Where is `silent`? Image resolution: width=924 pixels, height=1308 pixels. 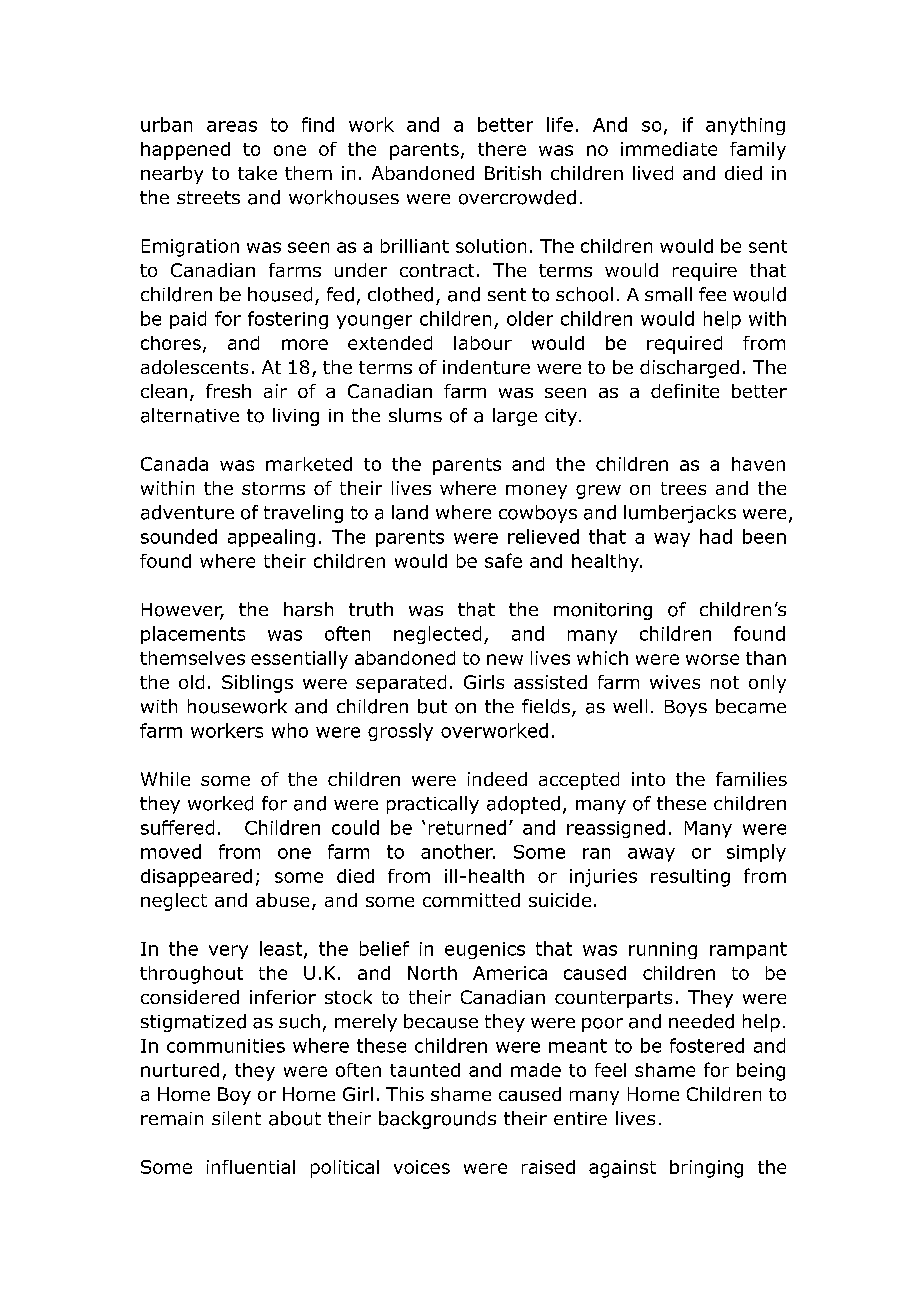
silent is located at coordinates (236, 1118).
